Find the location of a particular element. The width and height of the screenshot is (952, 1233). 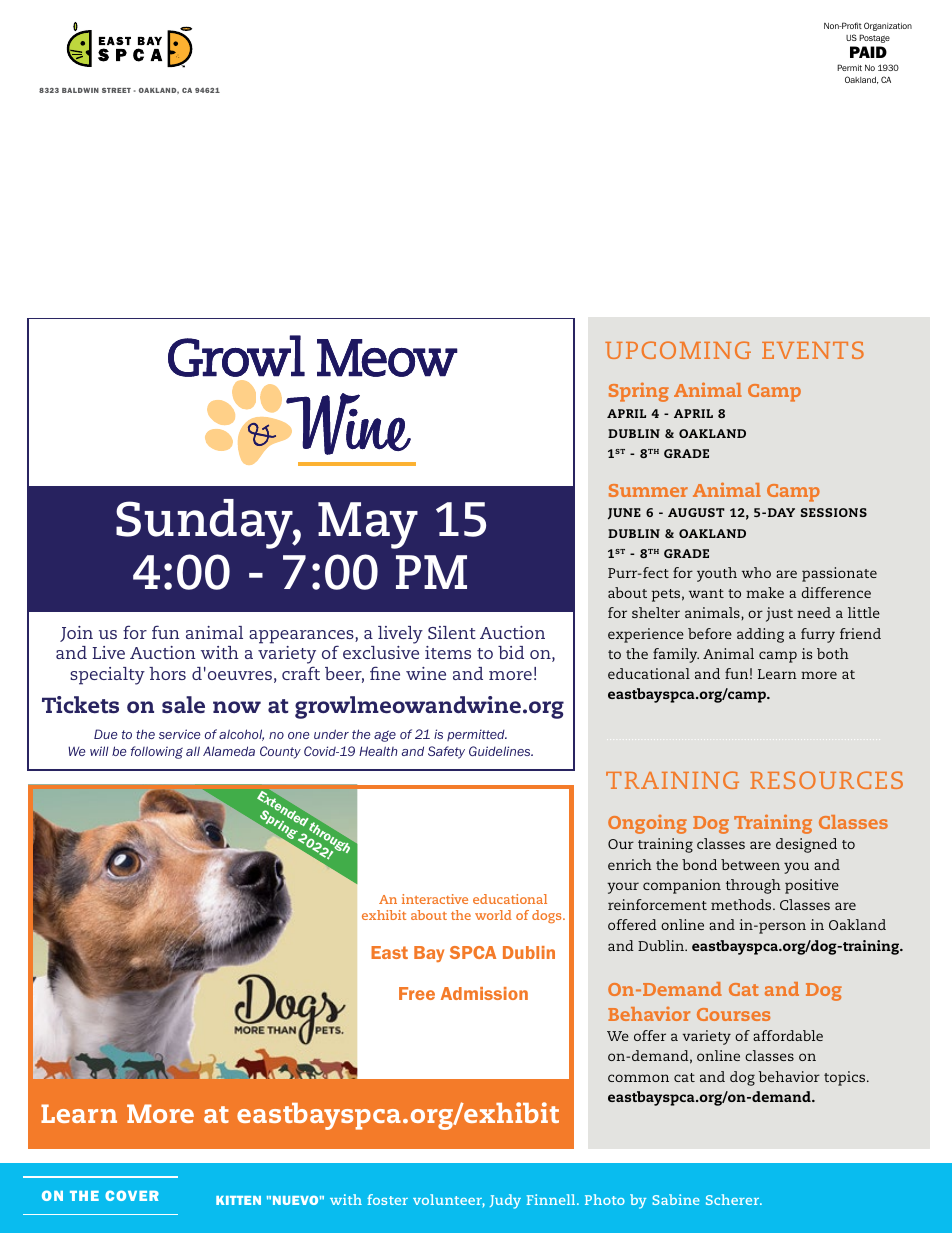

PAID is located at coordinates (868, 52).
